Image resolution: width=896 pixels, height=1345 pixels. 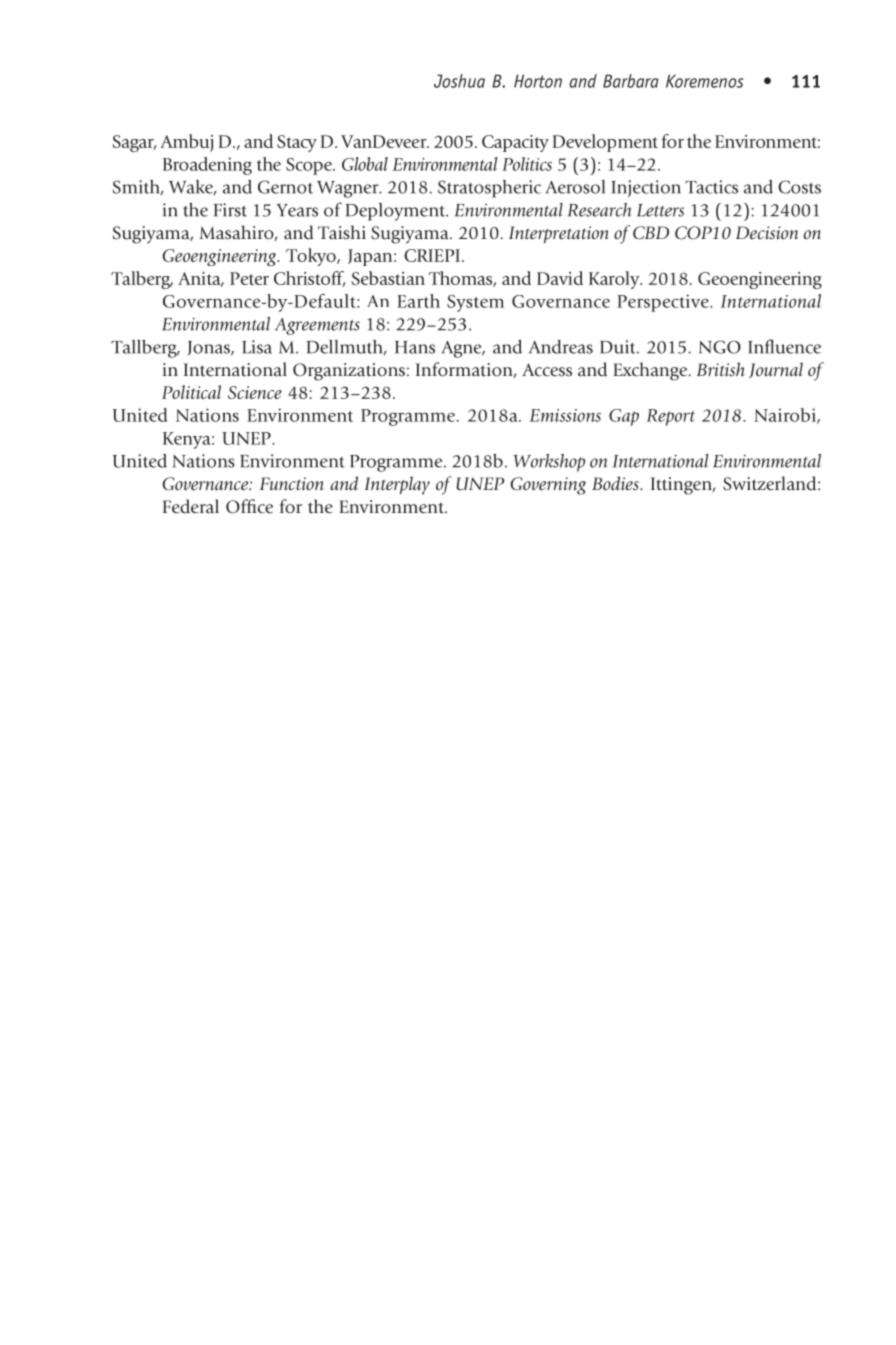 I want to click on Stratospheric, so click(x=489, y=189).
